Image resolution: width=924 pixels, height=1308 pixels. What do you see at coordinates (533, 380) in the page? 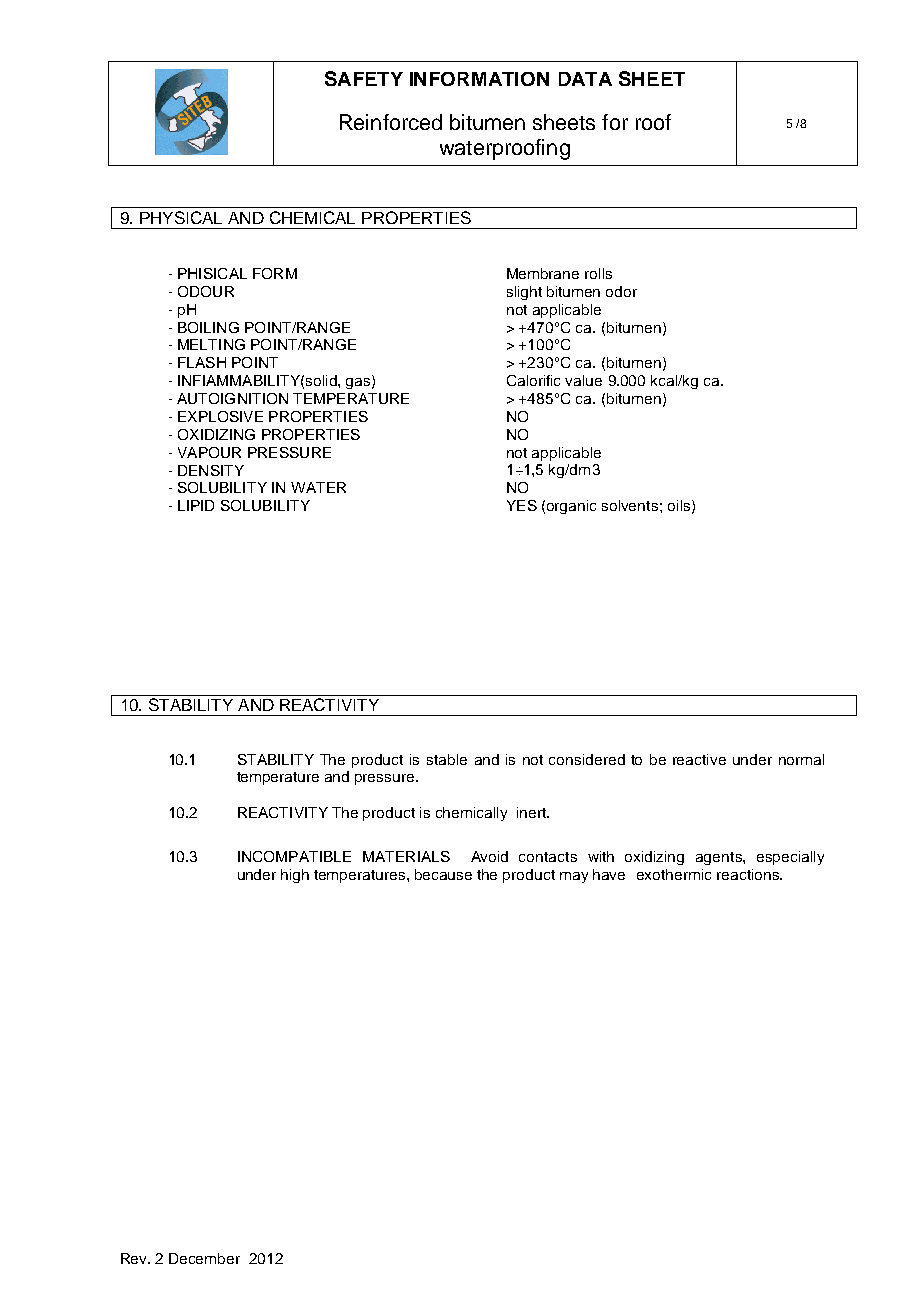
I see `Calorific` at bounding box center [533, 380].
